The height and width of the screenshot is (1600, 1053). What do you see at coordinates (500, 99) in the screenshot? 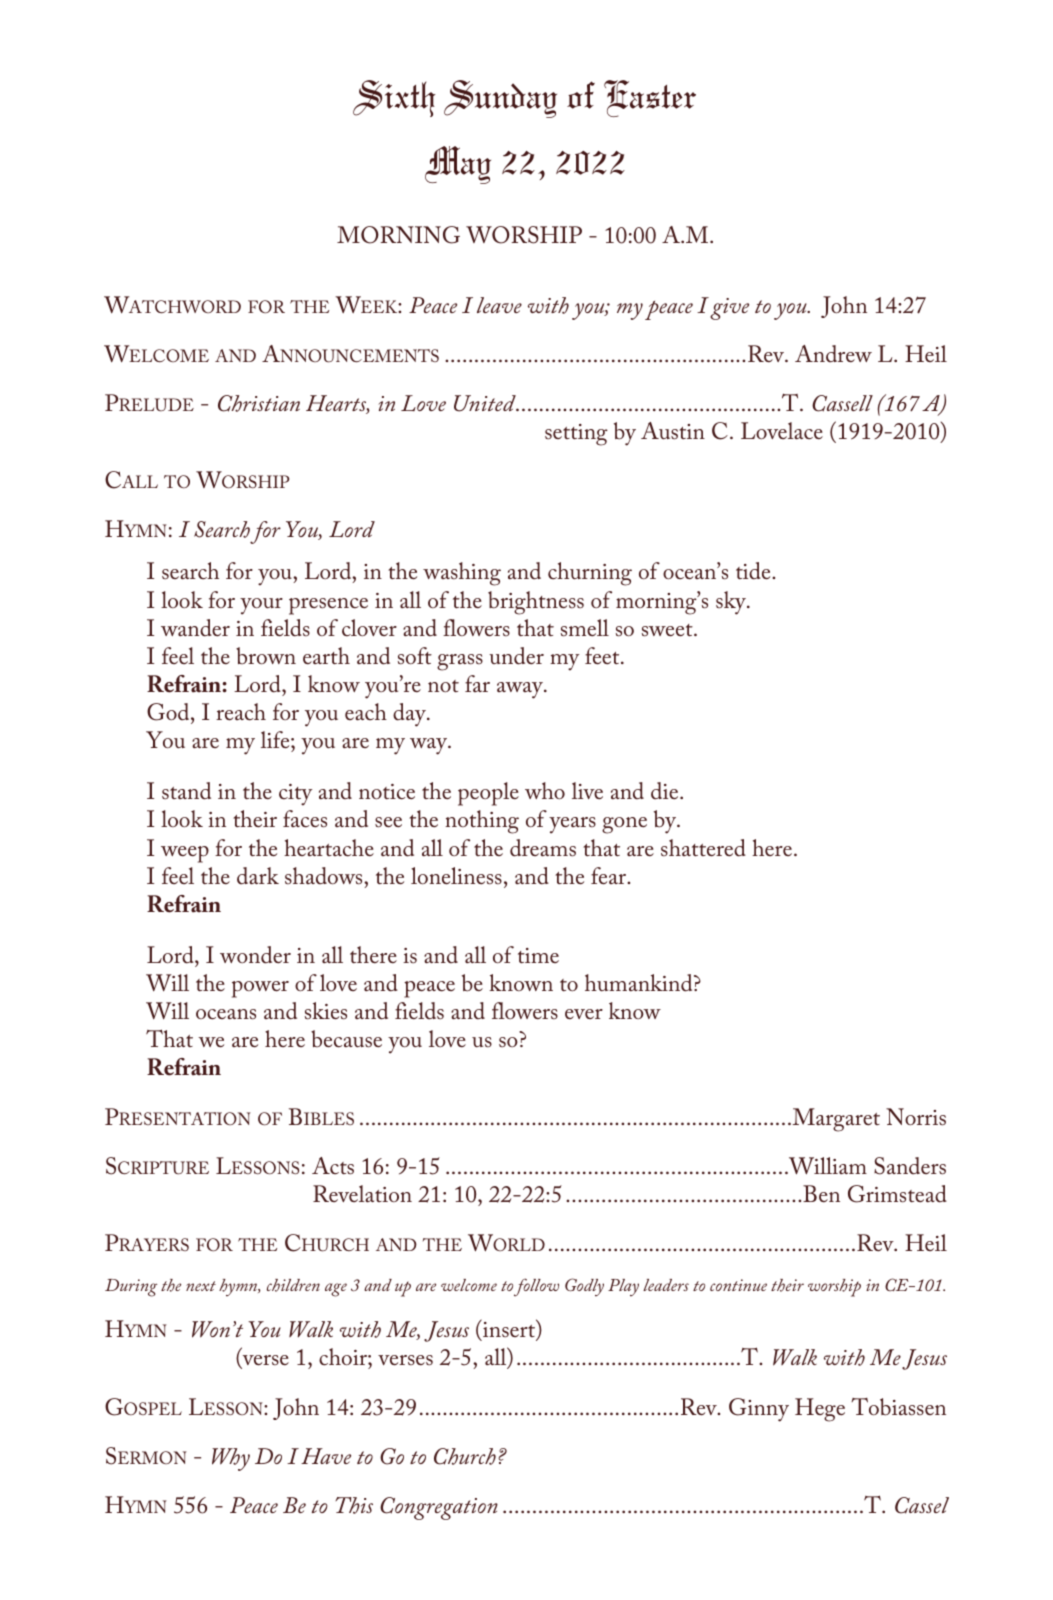
I see `Sunday` at bounding box center [500, 99].
